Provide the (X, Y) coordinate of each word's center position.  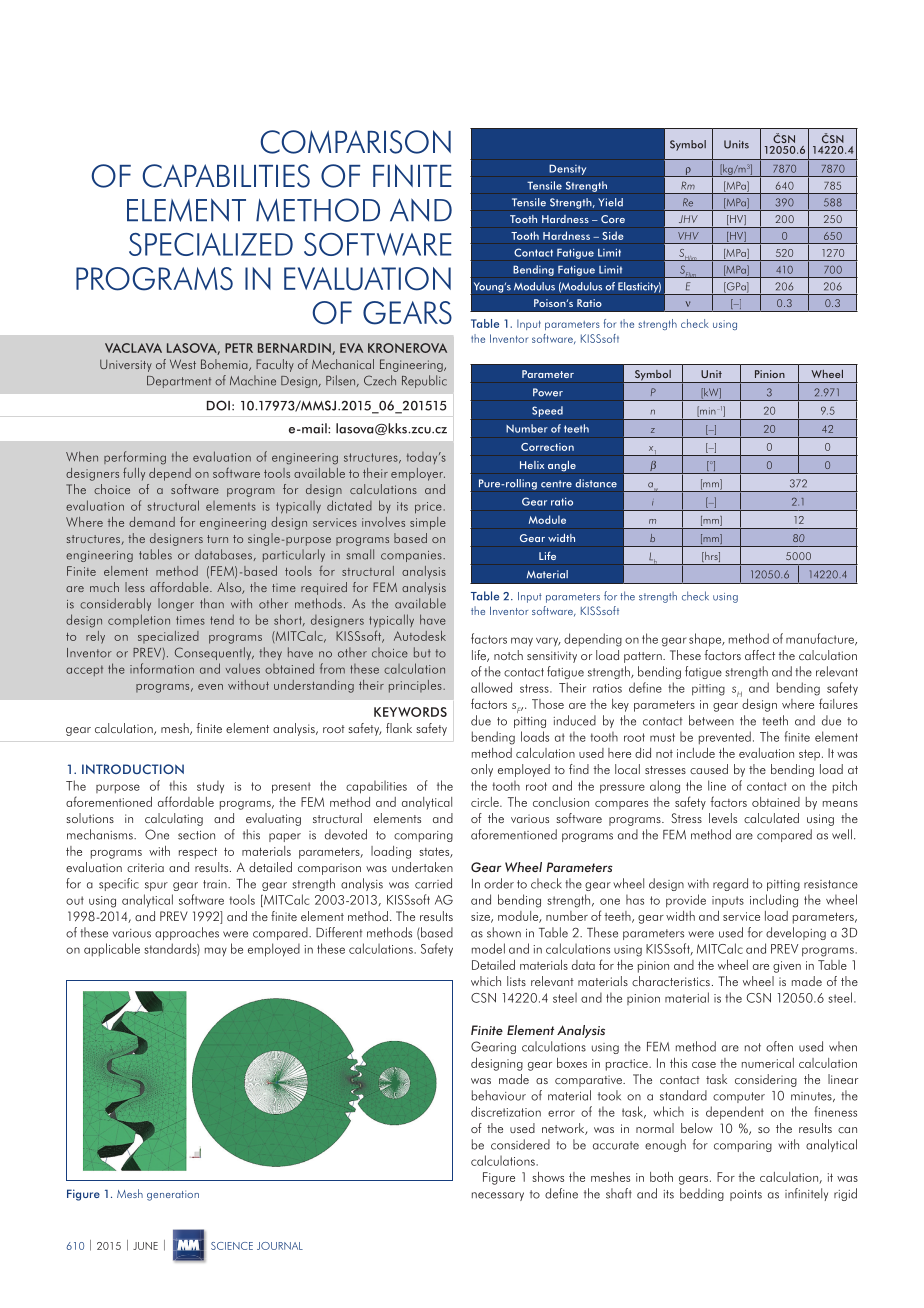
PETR (239, 348)
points (746, 1195)
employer (418, 474)
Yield (610, 202)
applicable (112, 950)
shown (504, 932)
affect (760, 655)
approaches (187, 933)
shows (548, 1177)
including (774, 901)
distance (596, 483)
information (162, 668)
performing (135, 458)
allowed (491, 687)
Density (567, 169)
